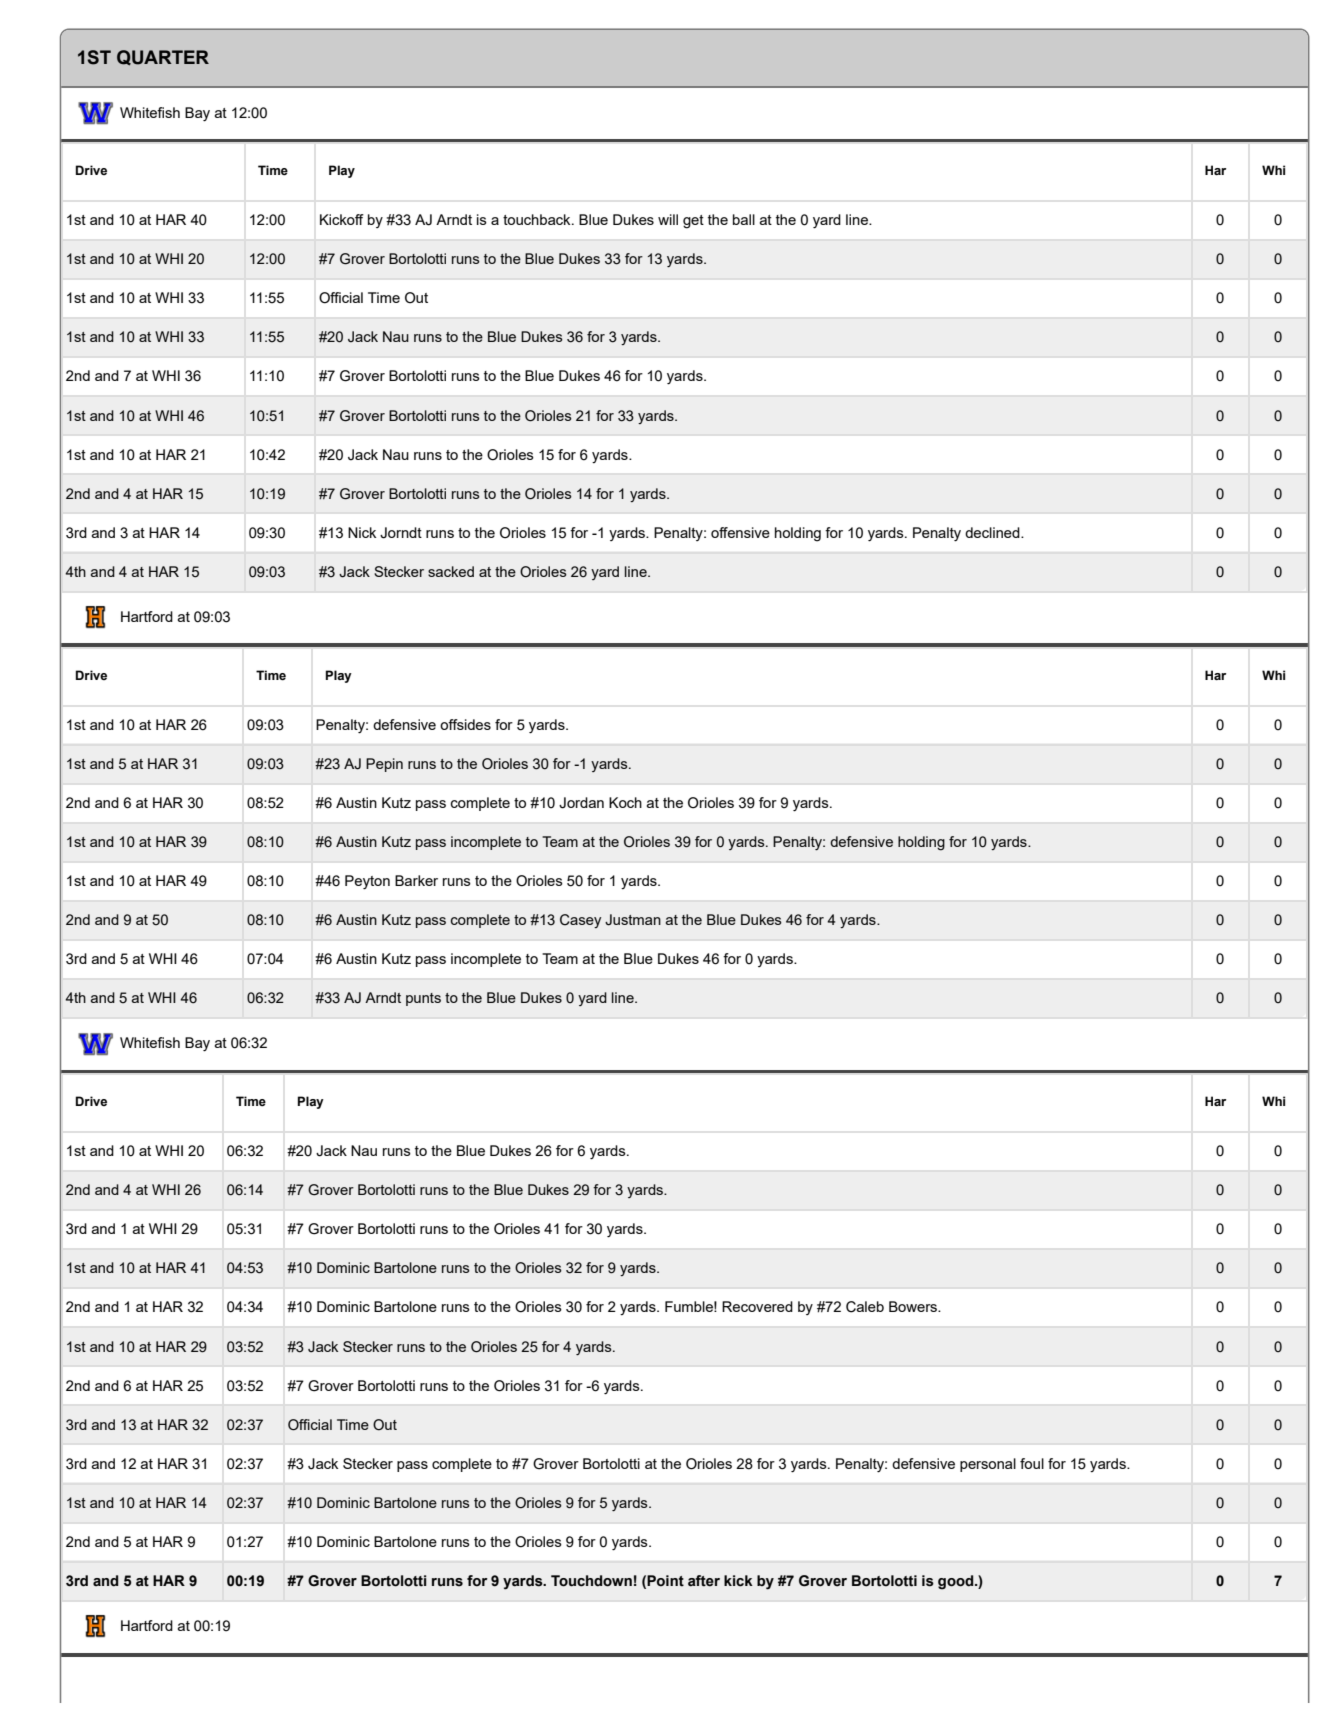  I want to click on Koch, so click(625, 802).
